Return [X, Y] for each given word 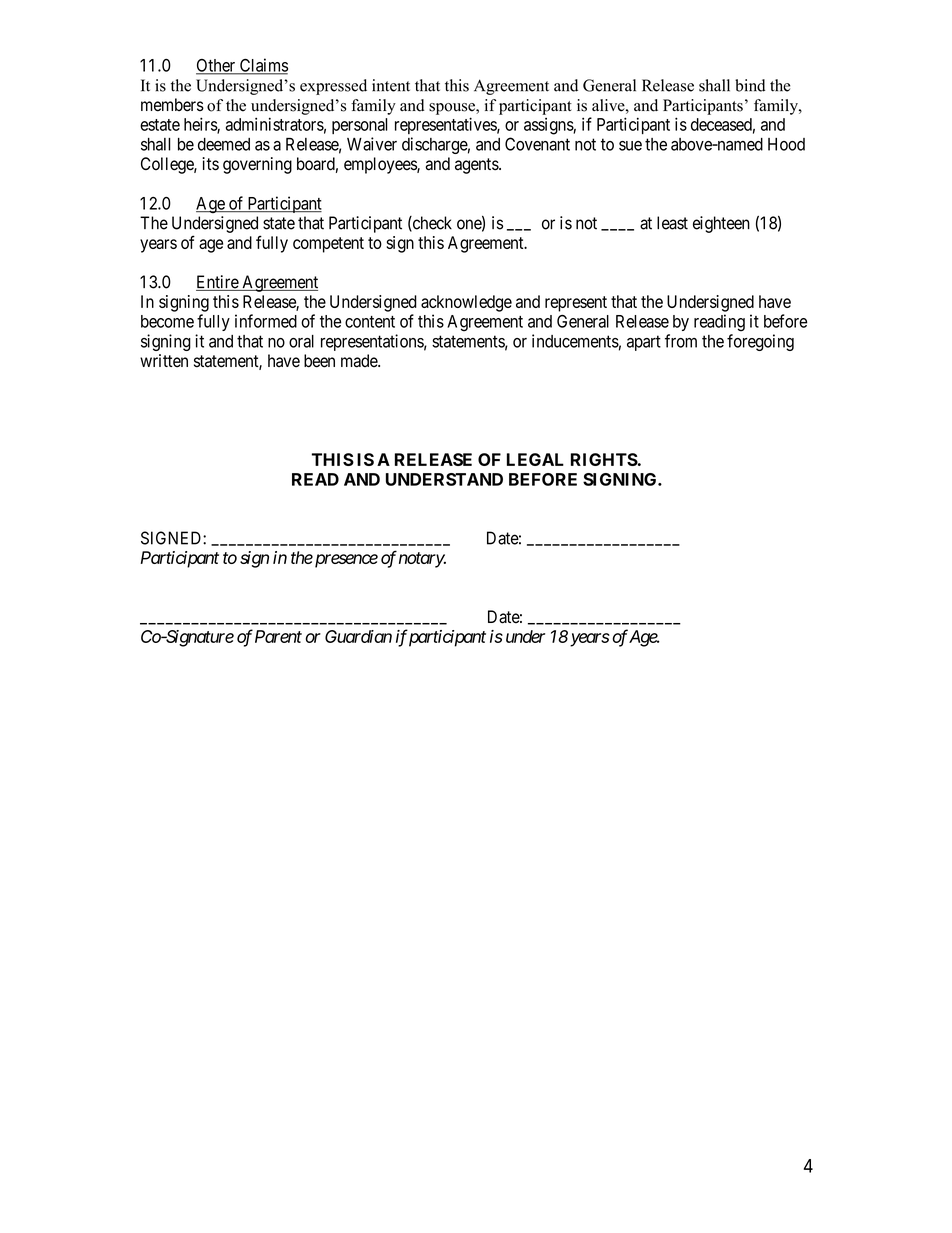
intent [391, 85]
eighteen [721, 224]
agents [477, 166]
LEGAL [535, 459]
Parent [278, 636]
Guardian [358, 636]
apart [644, 343]
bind [750, 85]
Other [217, 66]
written [164, 361]
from [681, 341]
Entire [218, 283]
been [319, 361]
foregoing [760, 342]
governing [257, 165]
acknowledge [466, 303]
